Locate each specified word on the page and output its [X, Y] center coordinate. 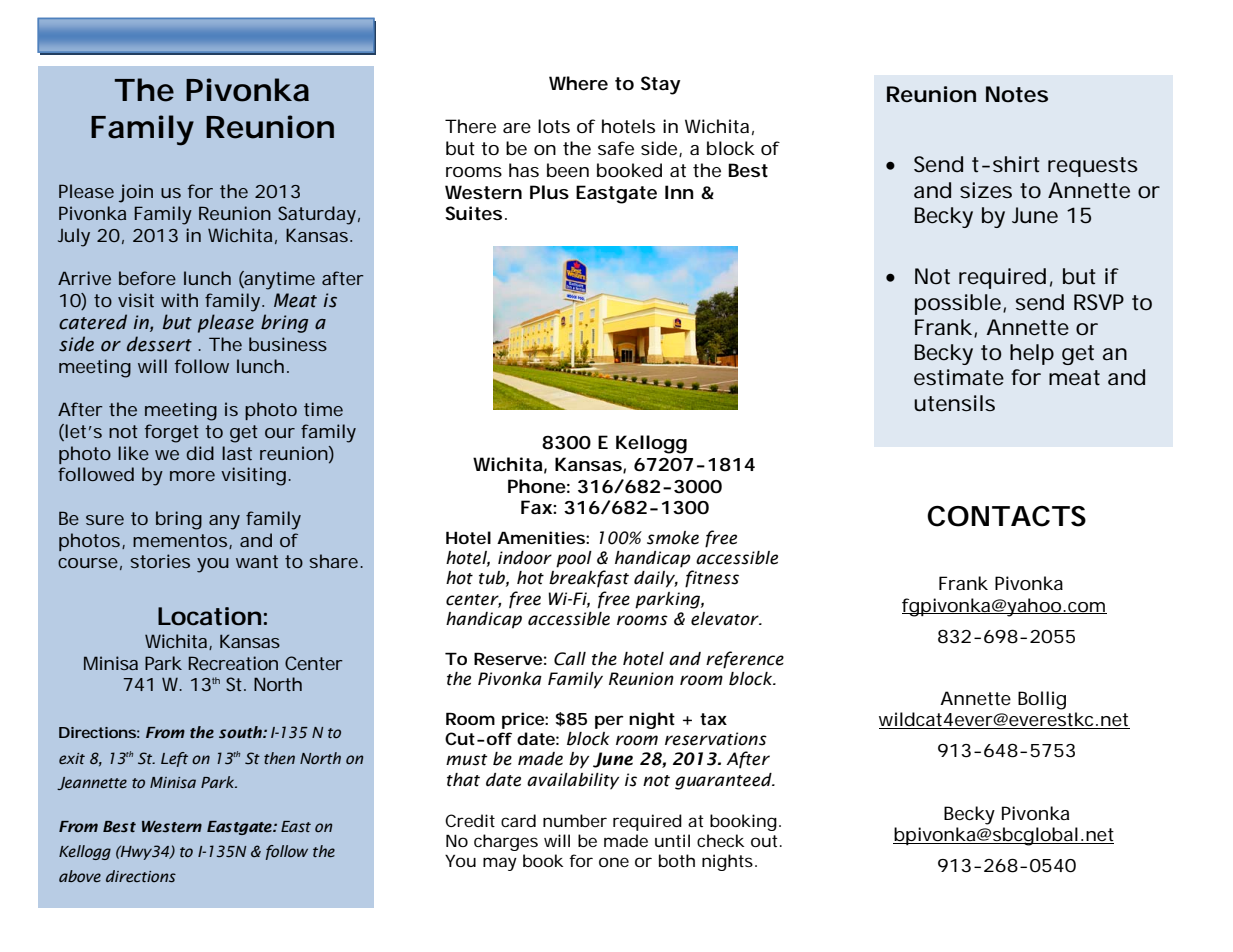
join [136, 193]
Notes [1017, 94]
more [192, 476]
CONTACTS [1006, 516]
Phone [537, 486]
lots [554, 126]
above [80, 876]
